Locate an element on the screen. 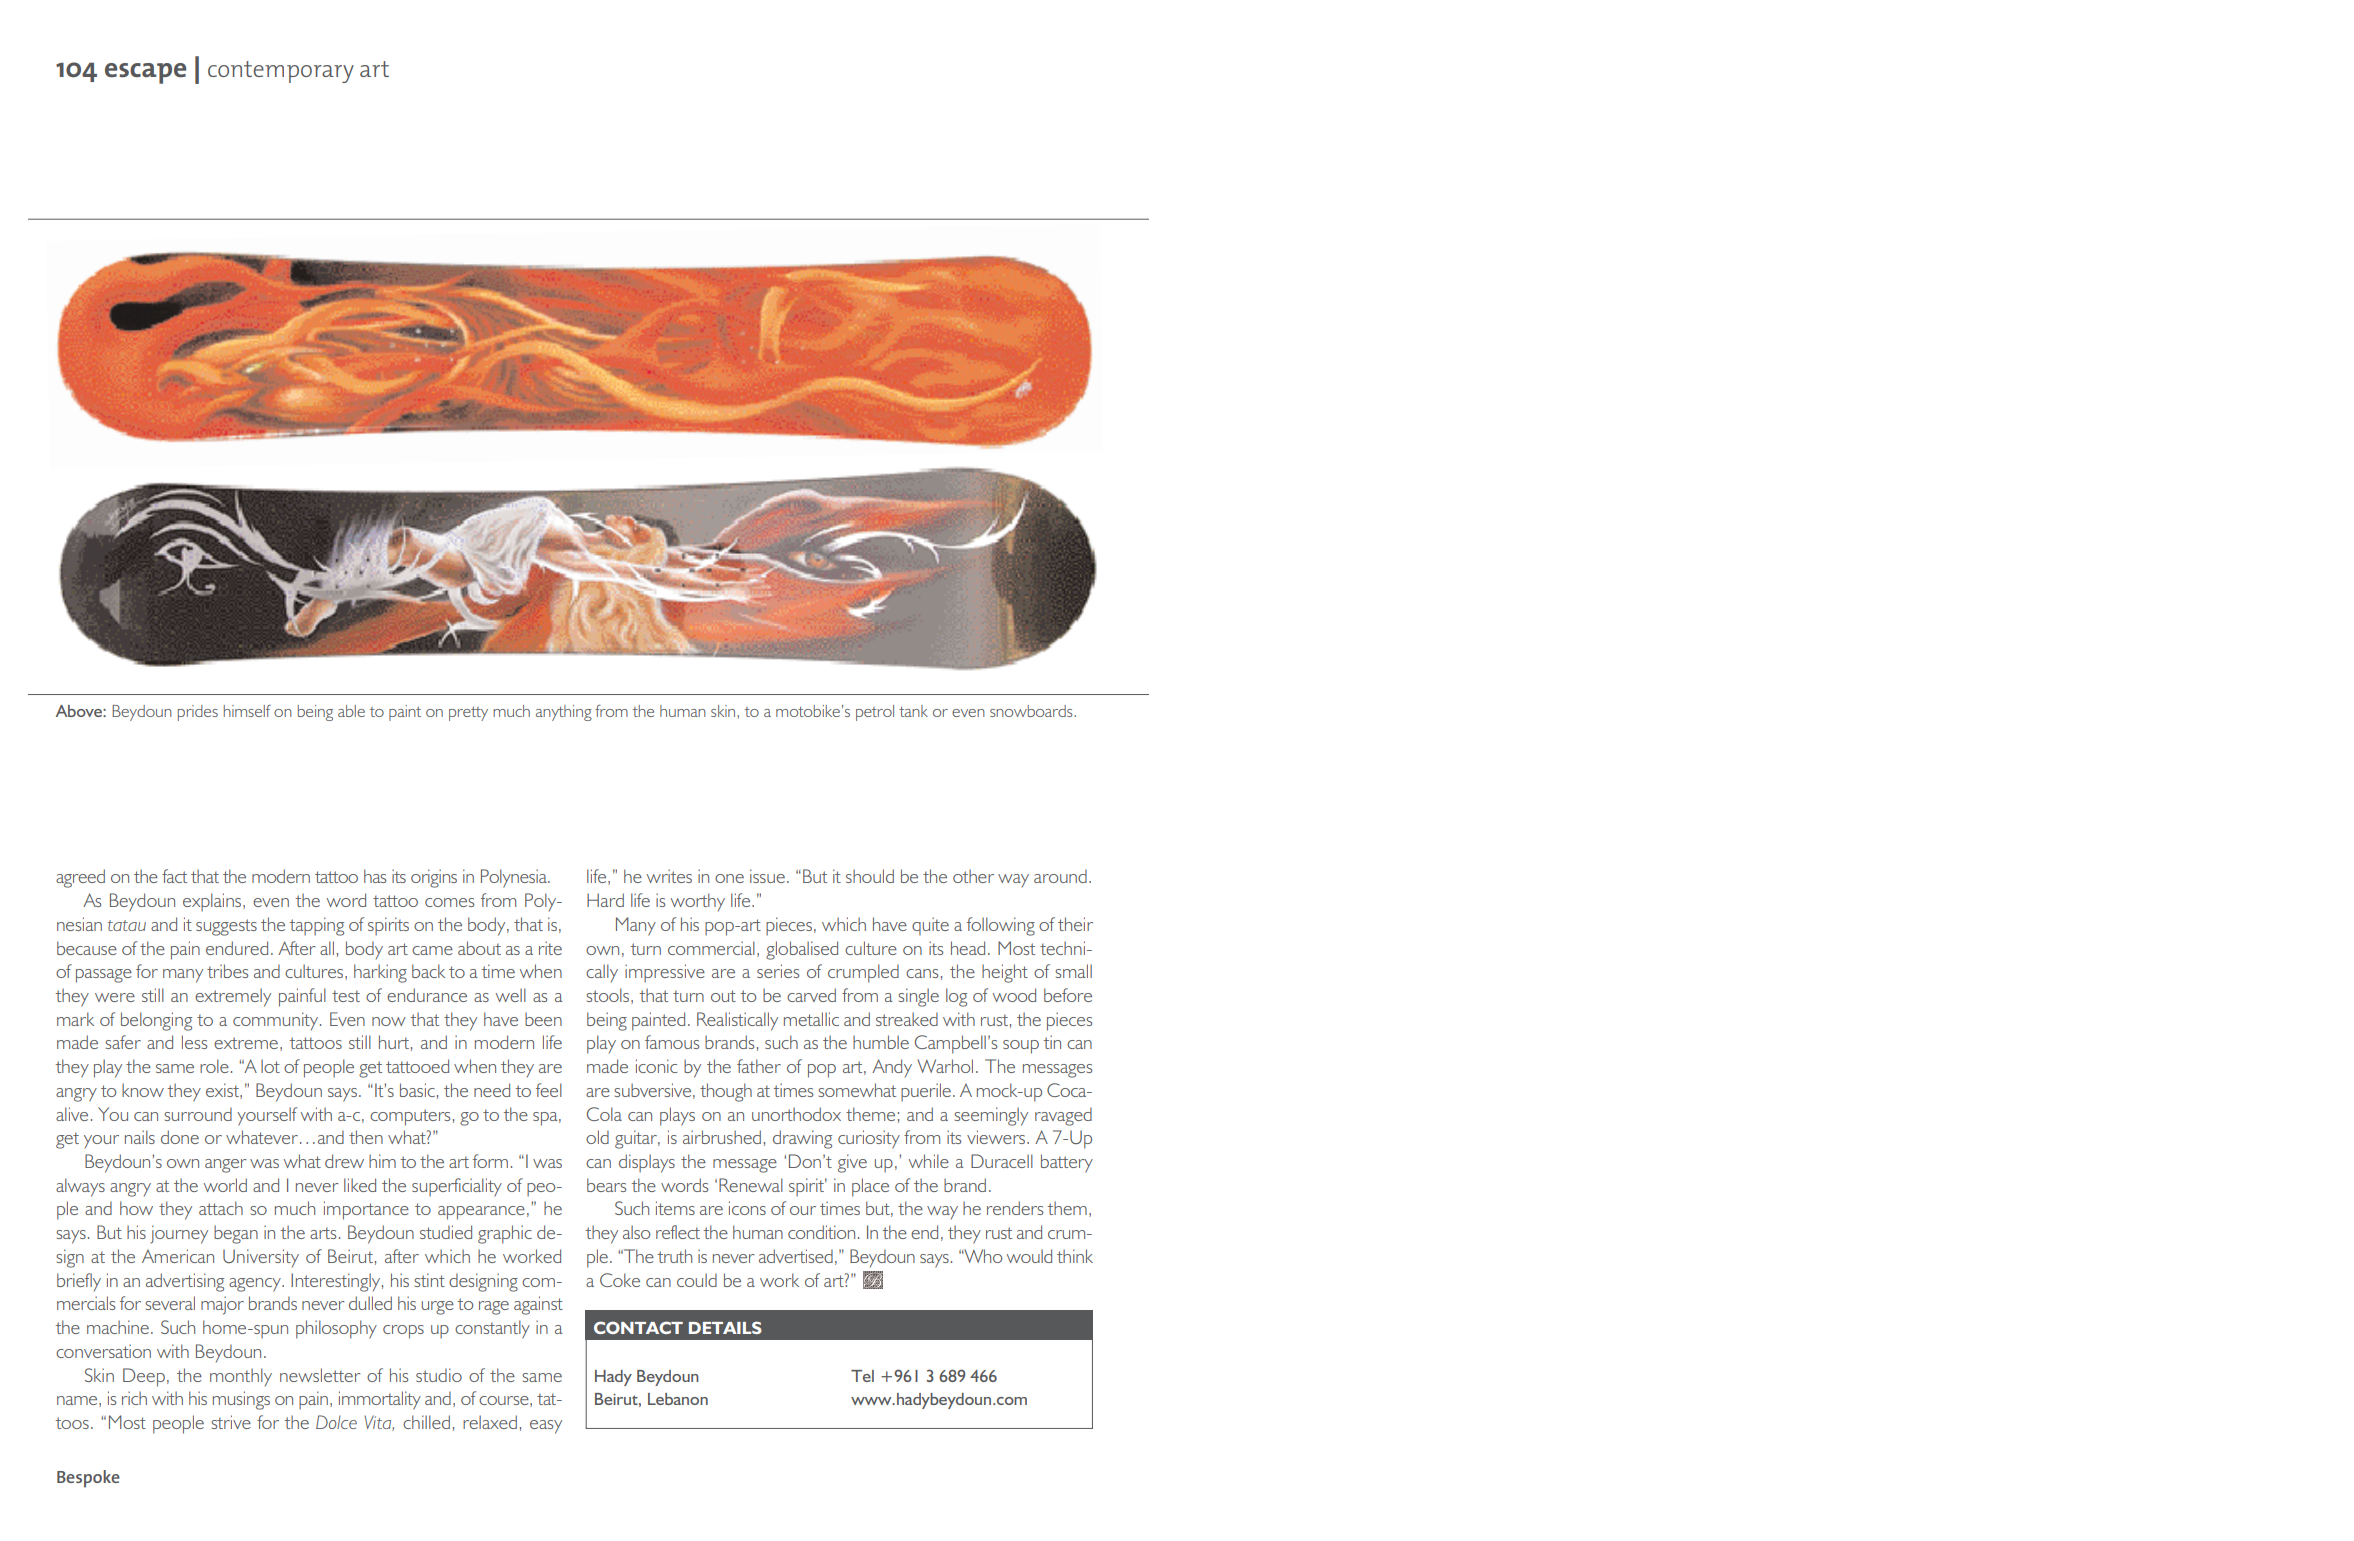 The width and height of the screenshot is (2354, 1541). contemporary is located at coordinates (281, 72).
